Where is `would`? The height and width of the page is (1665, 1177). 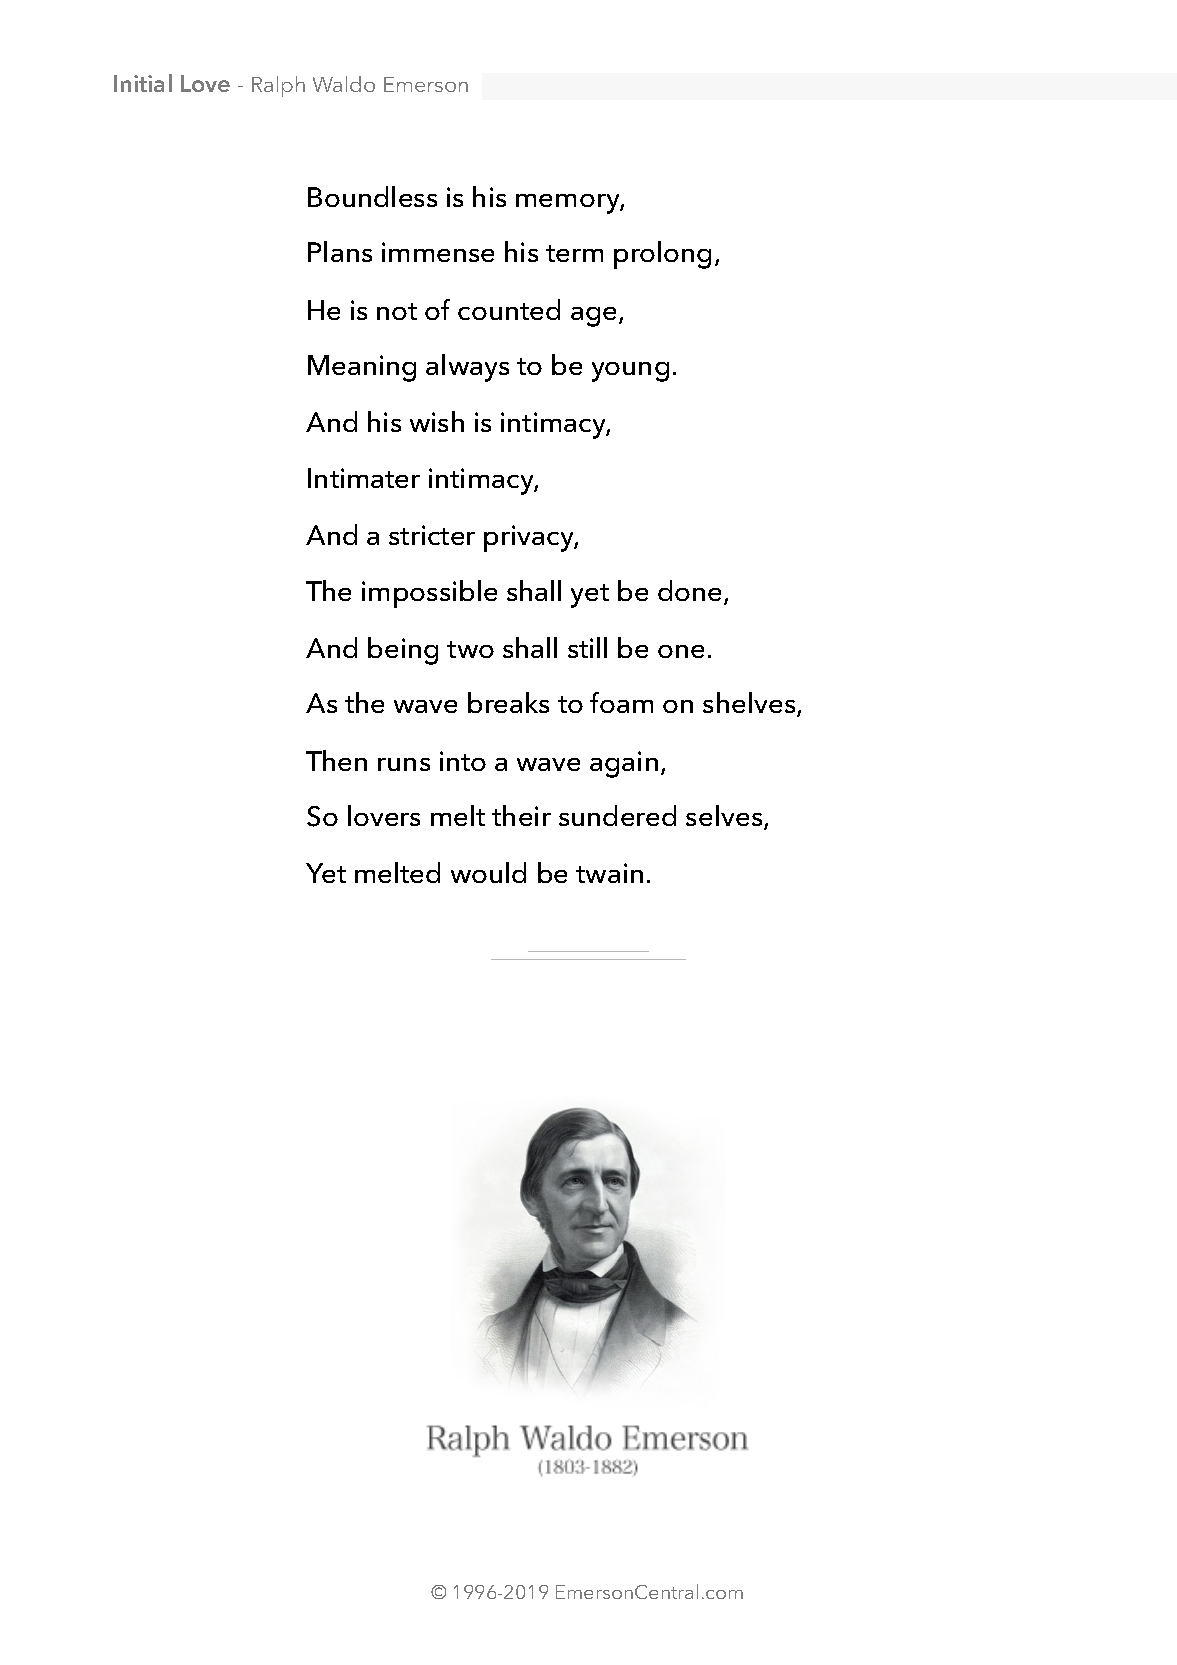
would is located at coordinates (488, 872).
